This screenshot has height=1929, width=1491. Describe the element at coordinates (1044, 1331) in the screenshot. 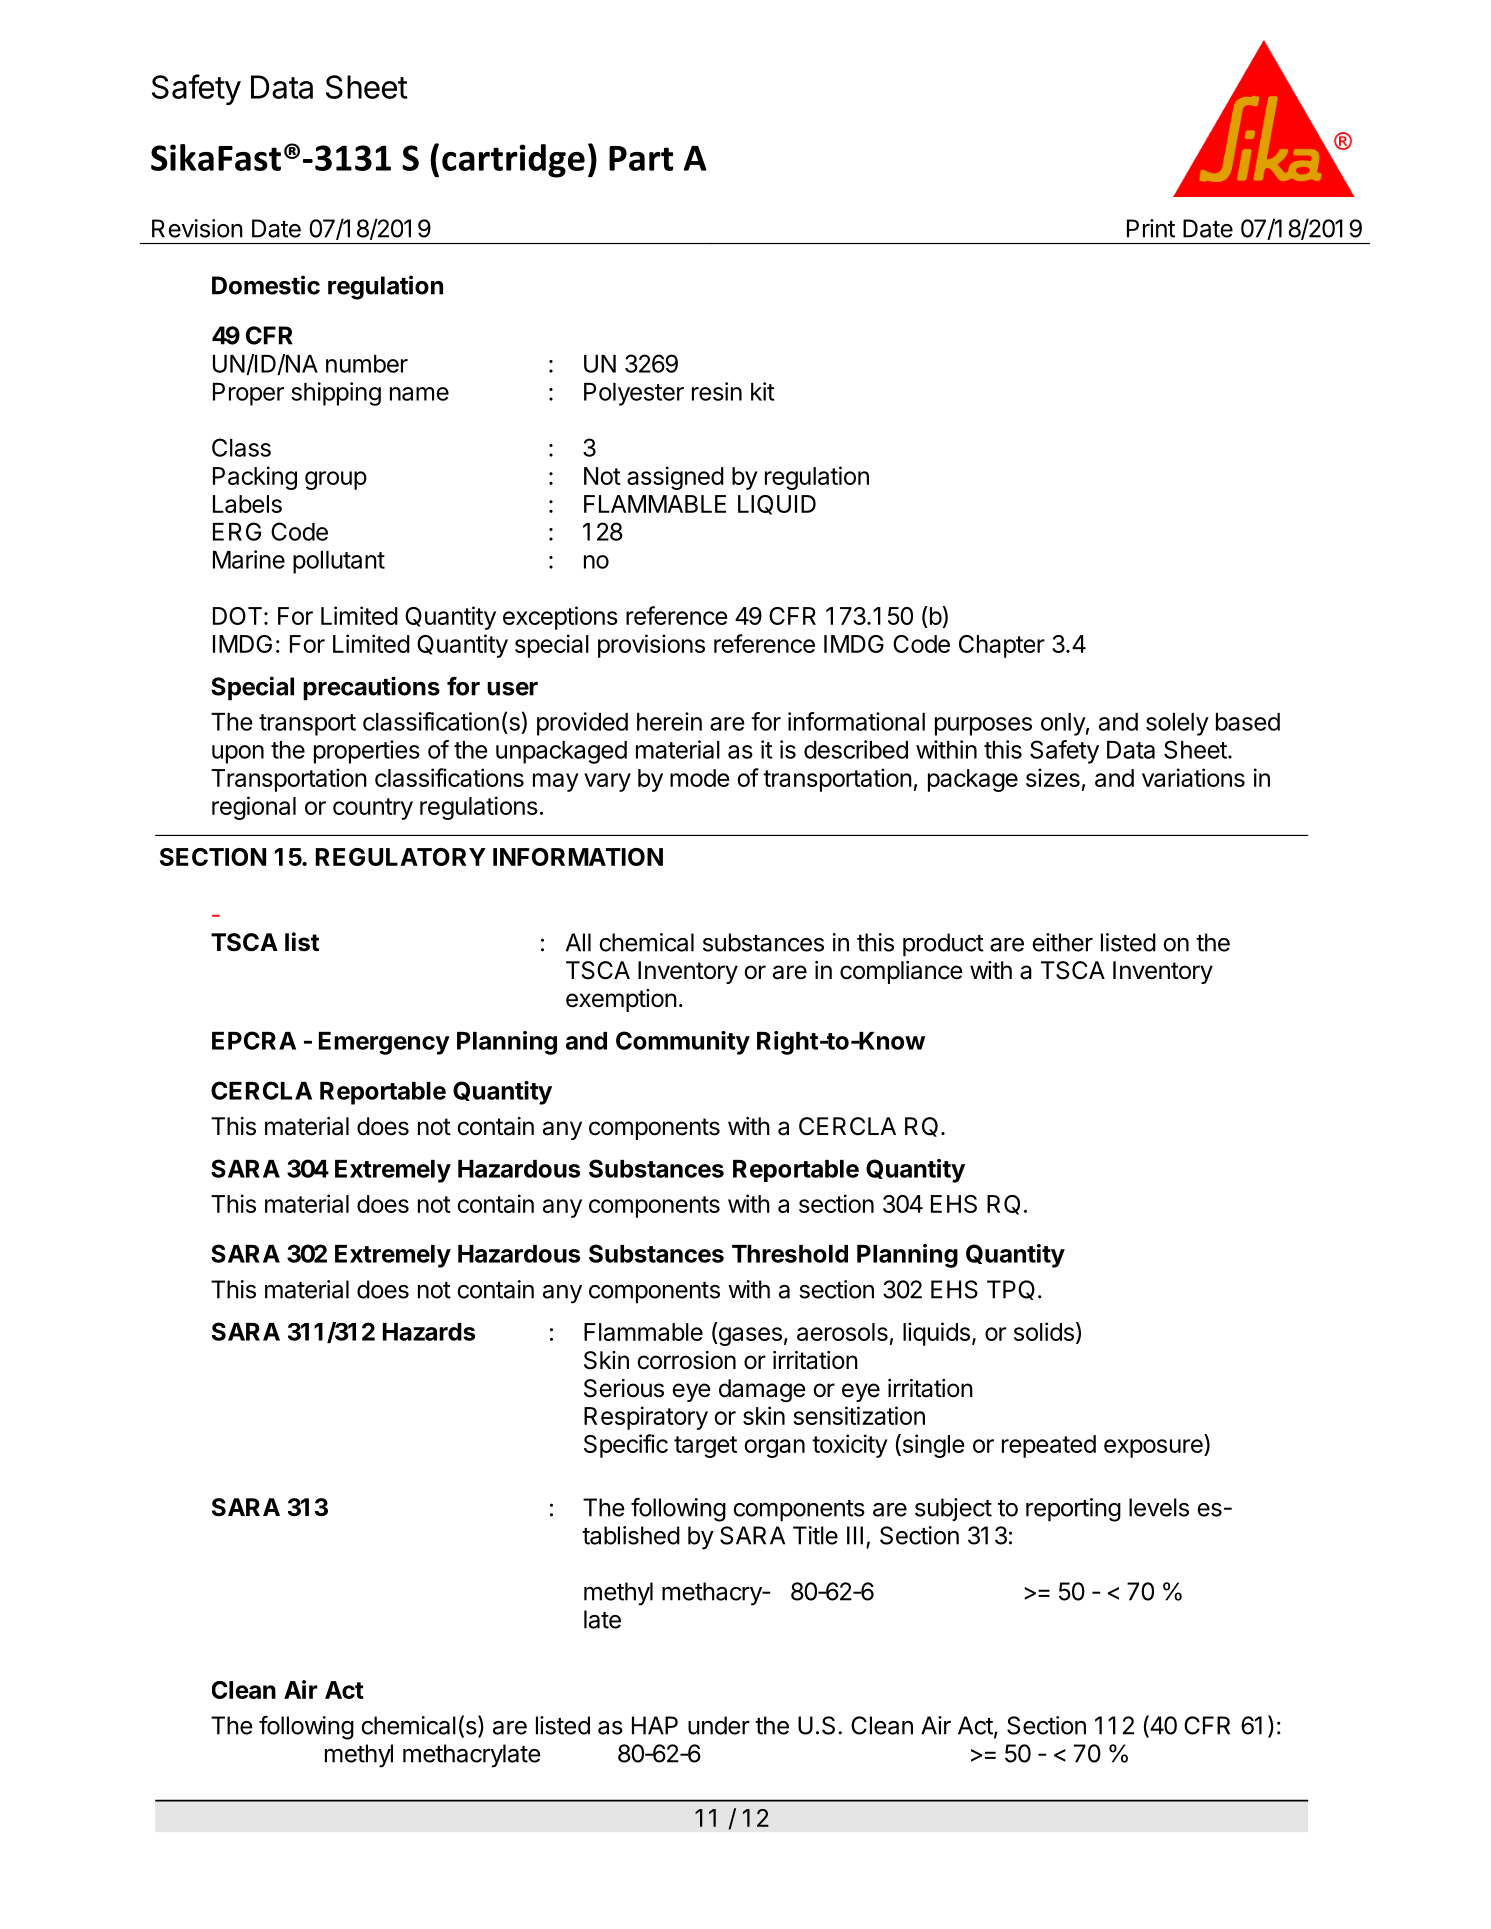

I see `solids` at that location.
